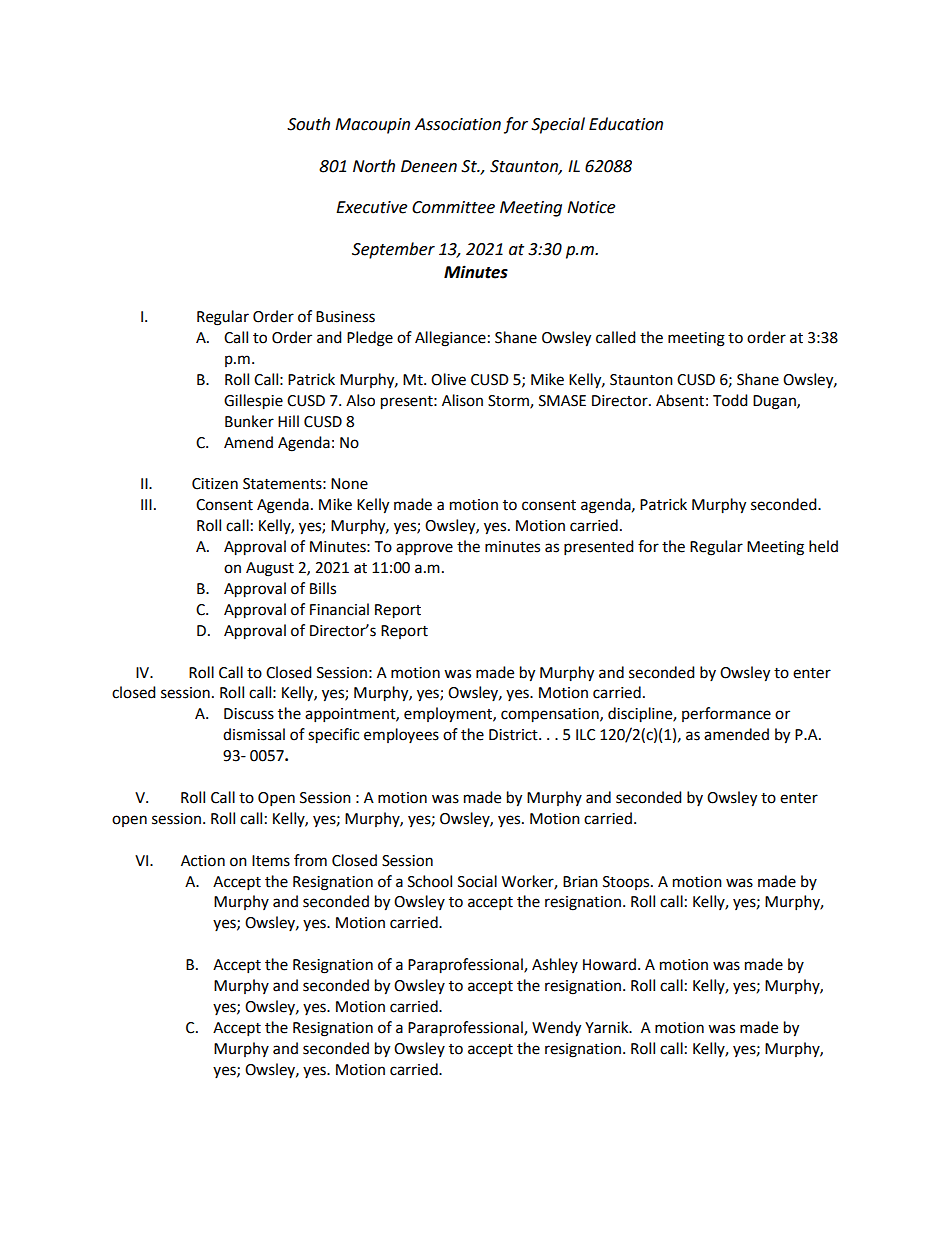  What do you see at coordinates (450, 339) in the page?
I see `Allegiance` at bounding box center [450, 339].
